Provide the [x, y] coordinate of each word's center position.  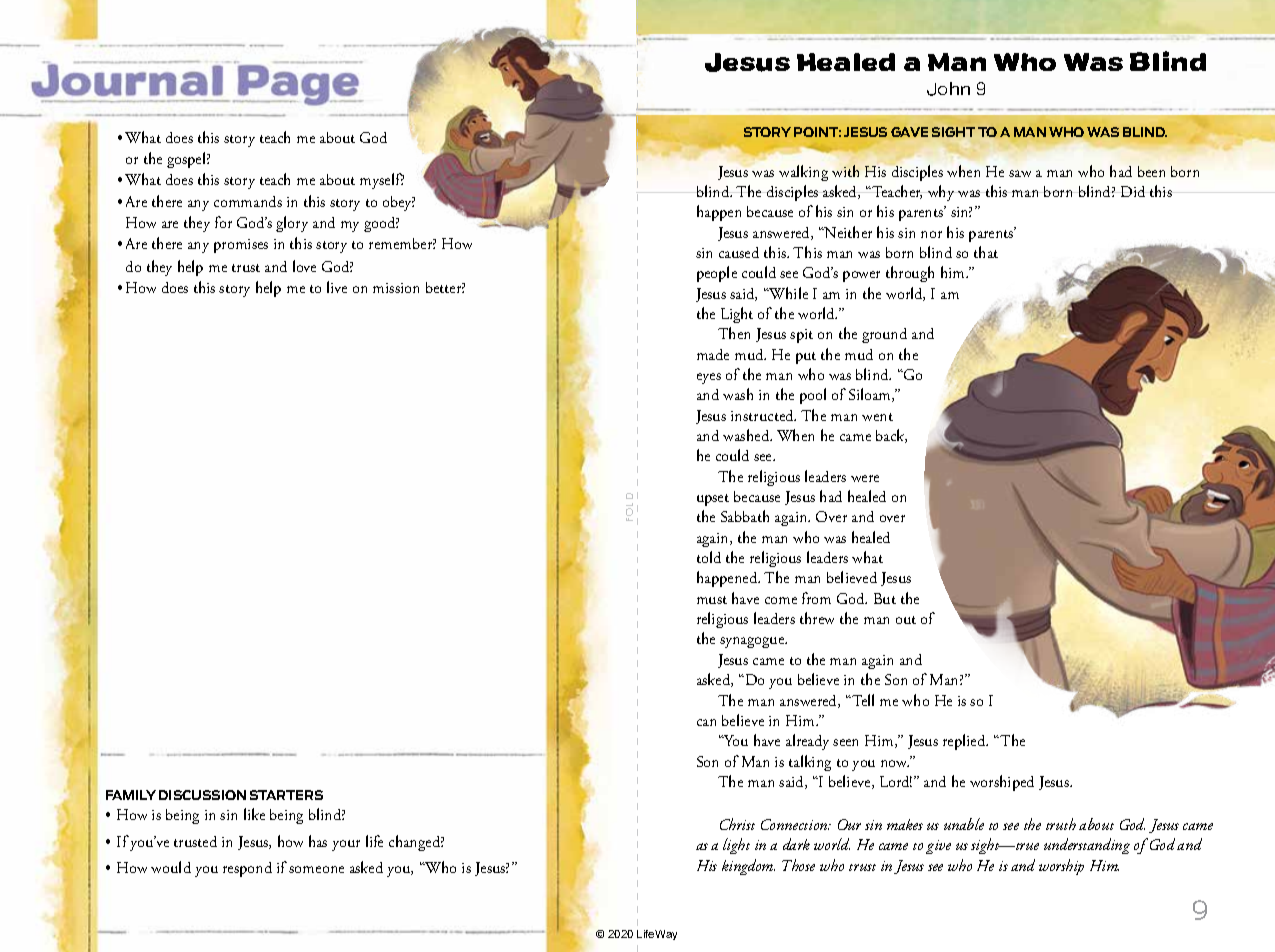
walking [803, 173]
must [712, 600]
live [337, 287]
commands [248, 201]
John [948, 89]
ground [884, 335]
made [713, 354]
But [885, 598]
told [709, 557]
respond [247, 869]
